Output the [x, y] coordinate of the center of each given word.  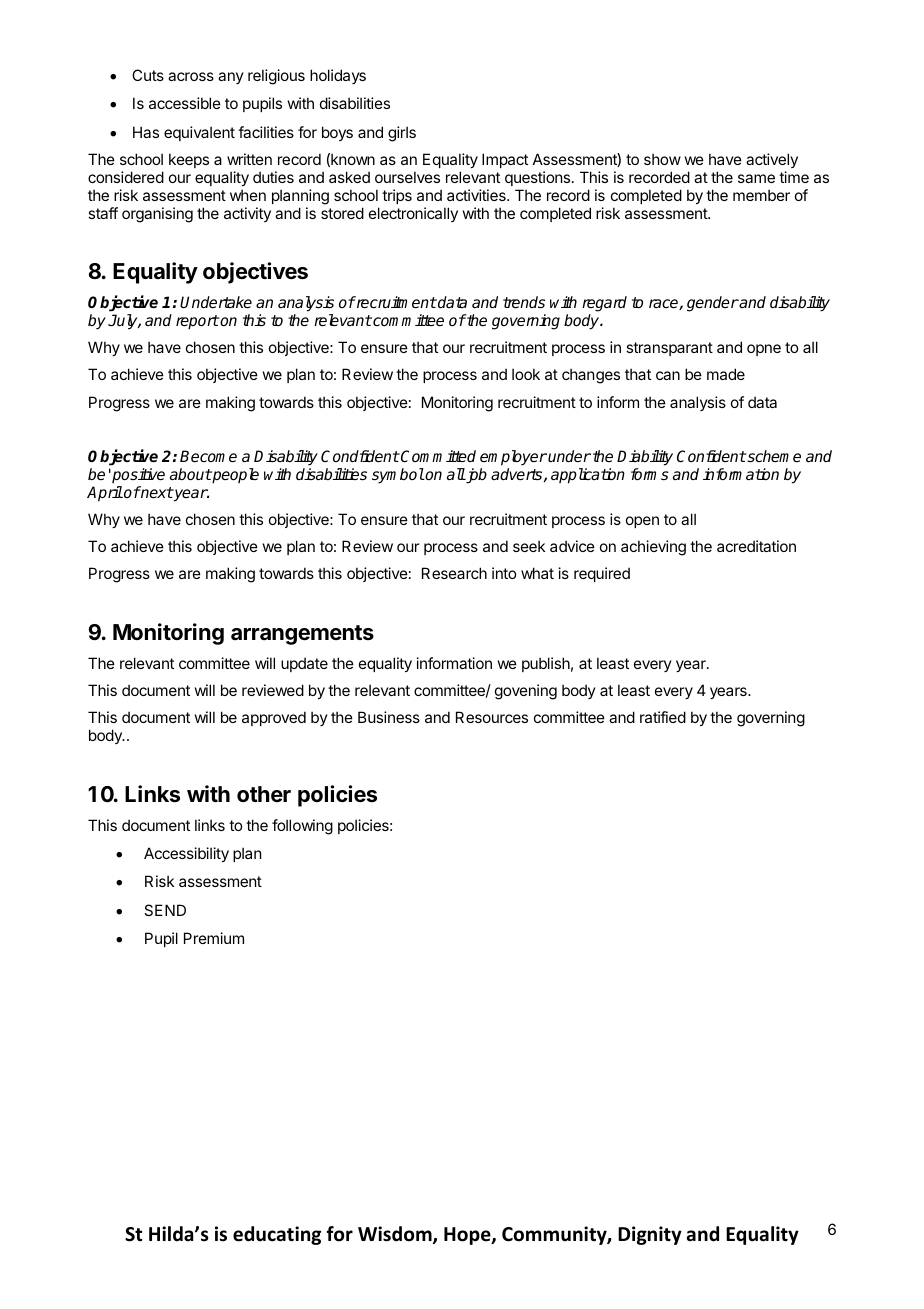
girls [402, 134]
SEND [165, 910]
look [526, 374]
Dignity [650, 1235]
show [662, 159]
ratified [663, 717]
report [197, 322]
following [302, 827]
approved [274, 718]
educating [277, 1235]
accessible [185, 103]
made [726, 374]
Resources [492, 717]
